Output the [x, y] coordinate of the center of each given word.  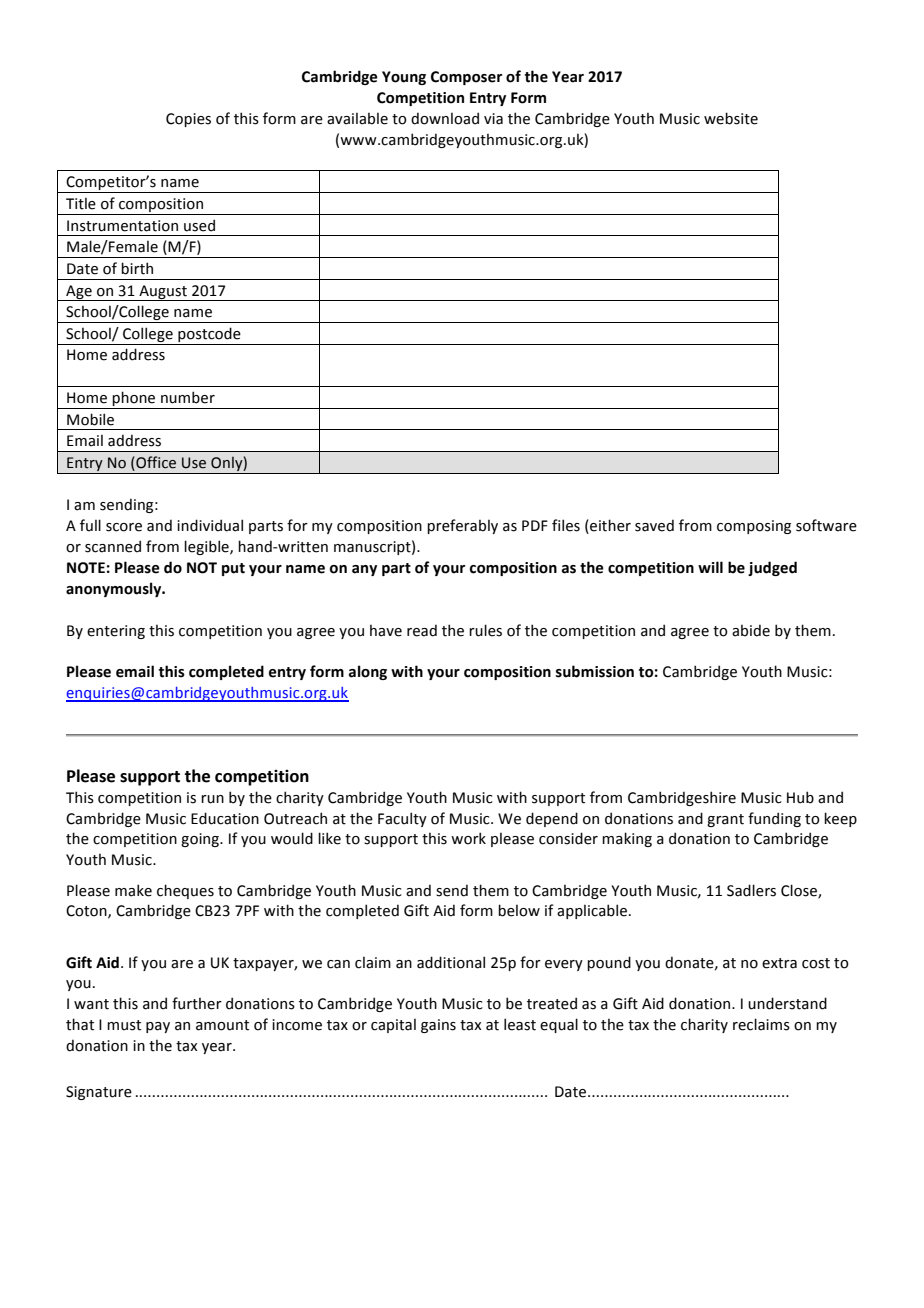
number [188, 397]
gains [438, 1026]
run [212, 799]
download [445, 118]
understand [787, 1003]
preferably [462, 526]
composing [754, 527]
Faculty [402, 819]
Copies [188, 120]
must [124, 1025]
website [731, 118]
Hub [800, 797]
